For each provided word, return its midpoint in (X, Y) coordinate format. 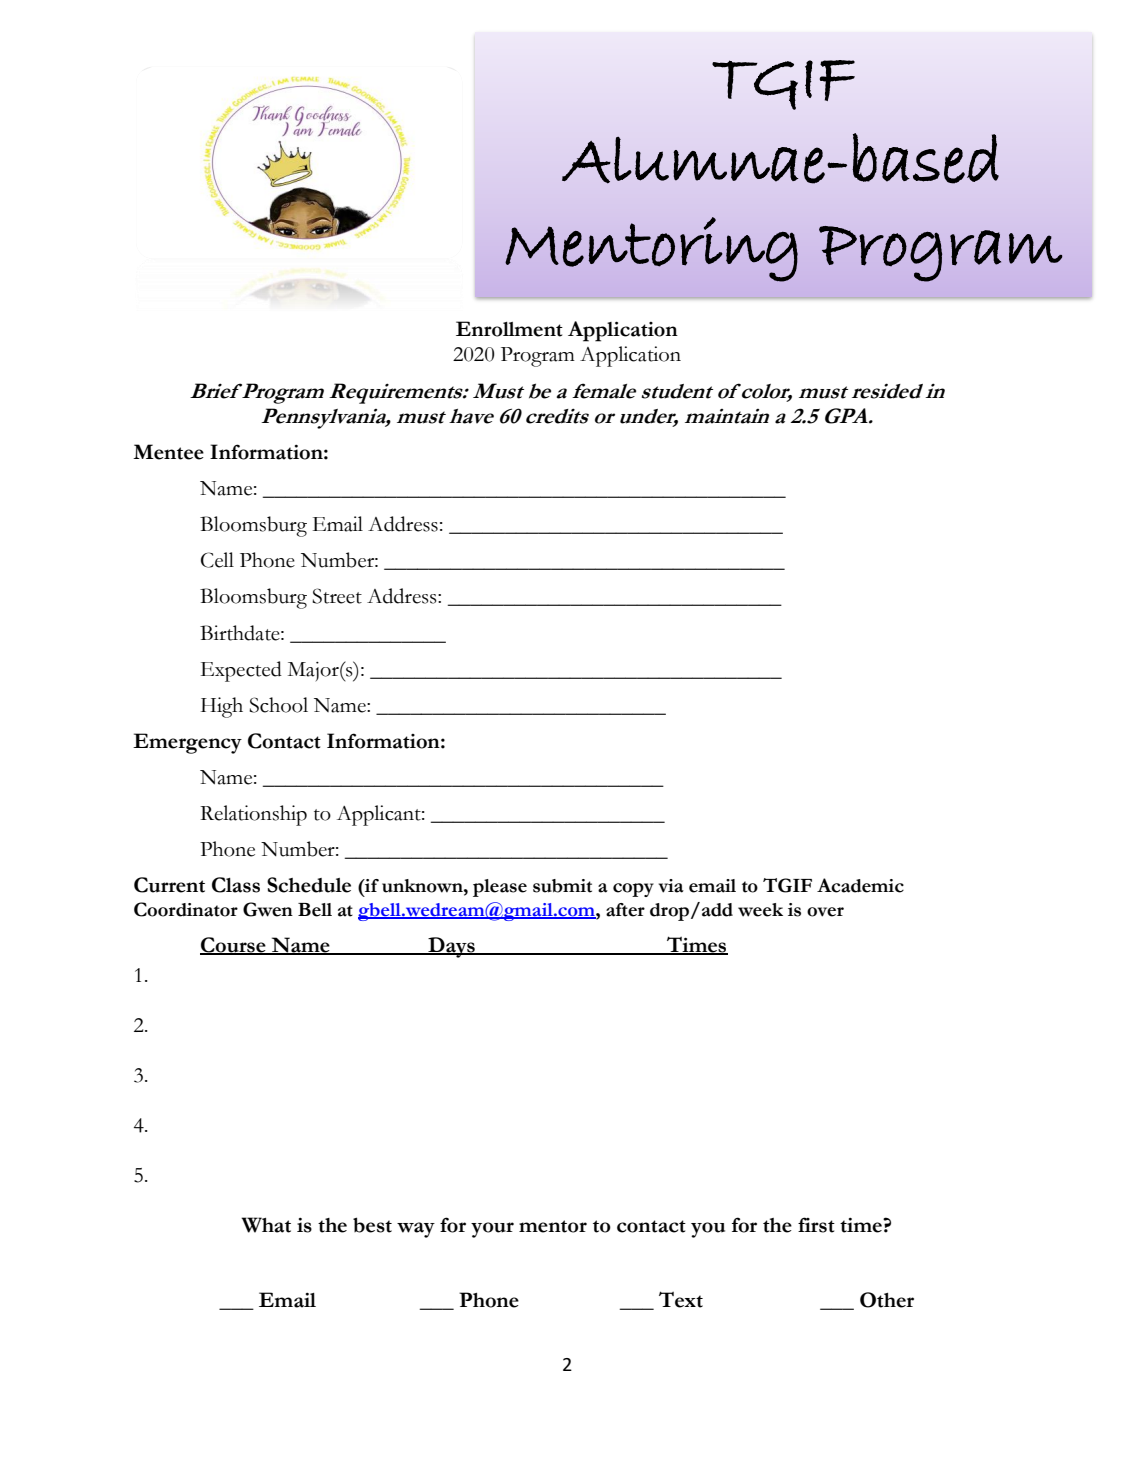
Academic (860, 885)
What (266, 1225)
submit (562, 886)
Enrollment (509, 329)
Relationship (253, 815)
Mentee (168, 452)
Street (337, 596)
